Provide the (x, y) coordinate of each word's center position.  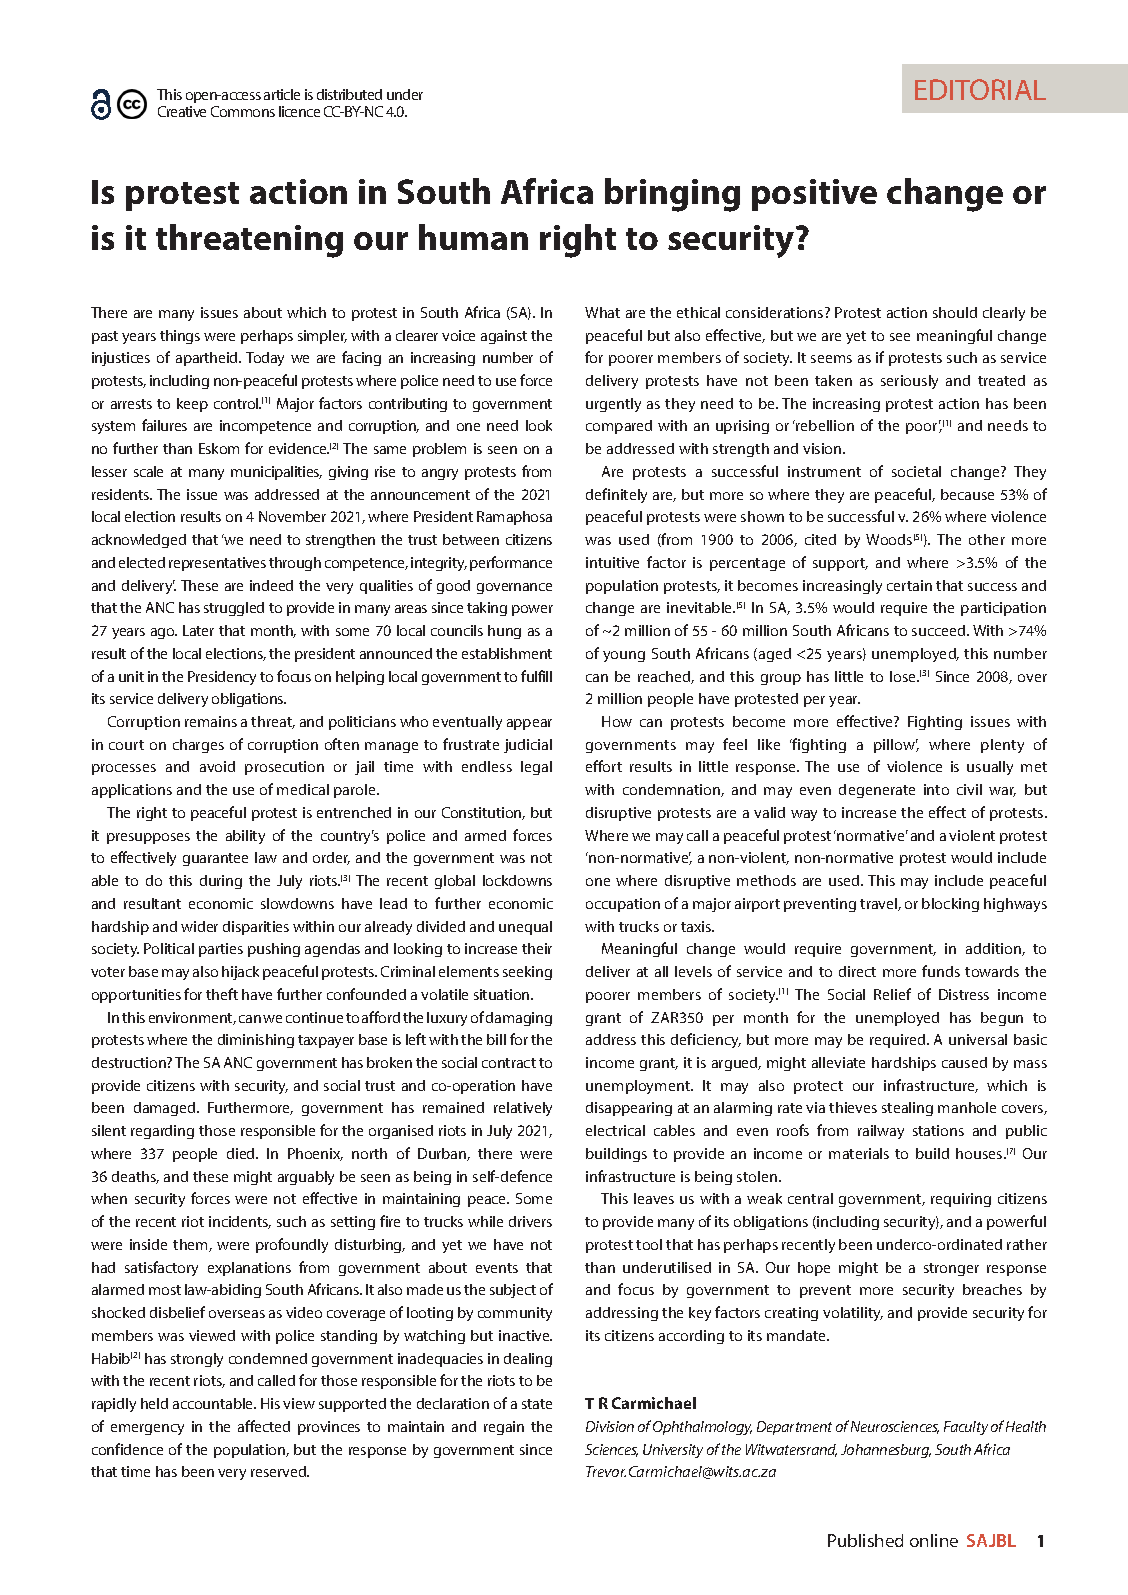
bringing (672, 195)
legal (536, 768)
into (936, 789)
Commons (243, 111)
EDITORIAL (980, 89)
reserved (280, 1471)
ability (245, 837)
